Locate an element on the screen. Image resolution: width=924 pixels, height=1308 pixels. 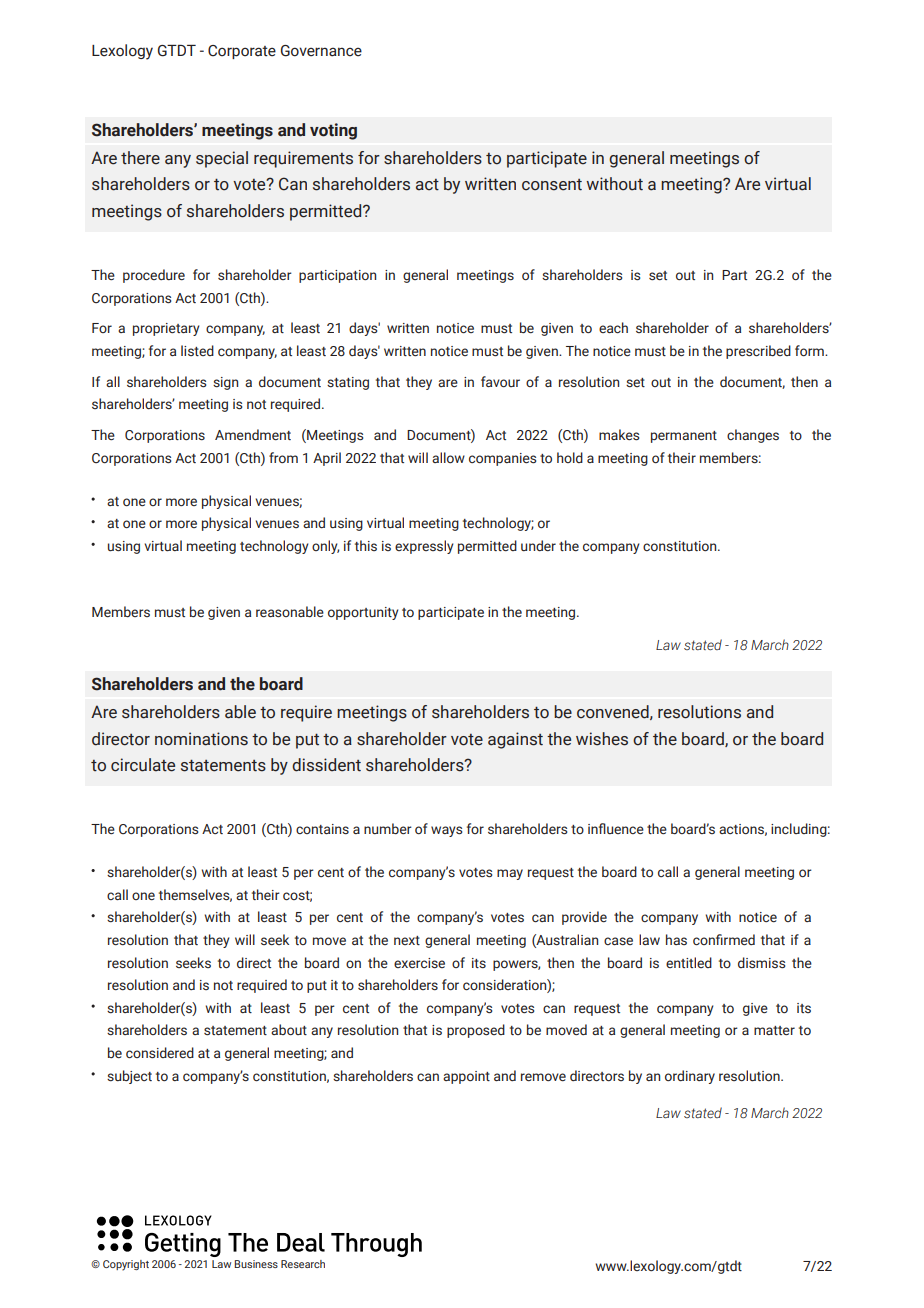
nominations is located at coordinates (201, 739).
